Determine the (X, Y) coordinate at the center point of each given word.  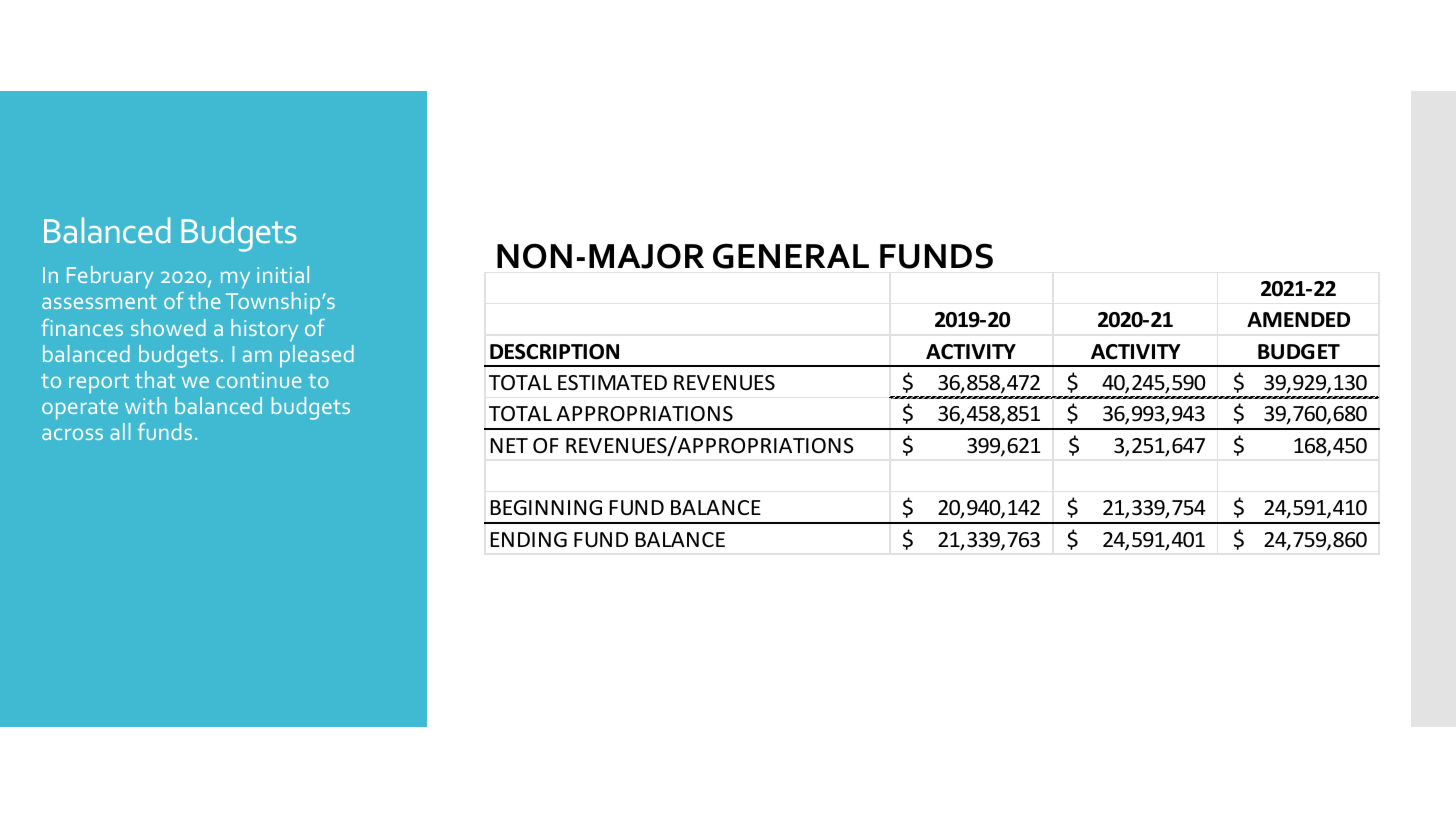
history (264, 330)
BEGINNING (546, 507)
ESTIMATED (612, 383)
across (72, 434)
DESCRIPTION (554, 352)
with (146, 405)
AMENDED (1298, 319)
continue (258, 380)
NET (509, 445)
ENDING (528, 539)
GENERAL (791, 256)
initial (283, 274)
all (120, 431)
